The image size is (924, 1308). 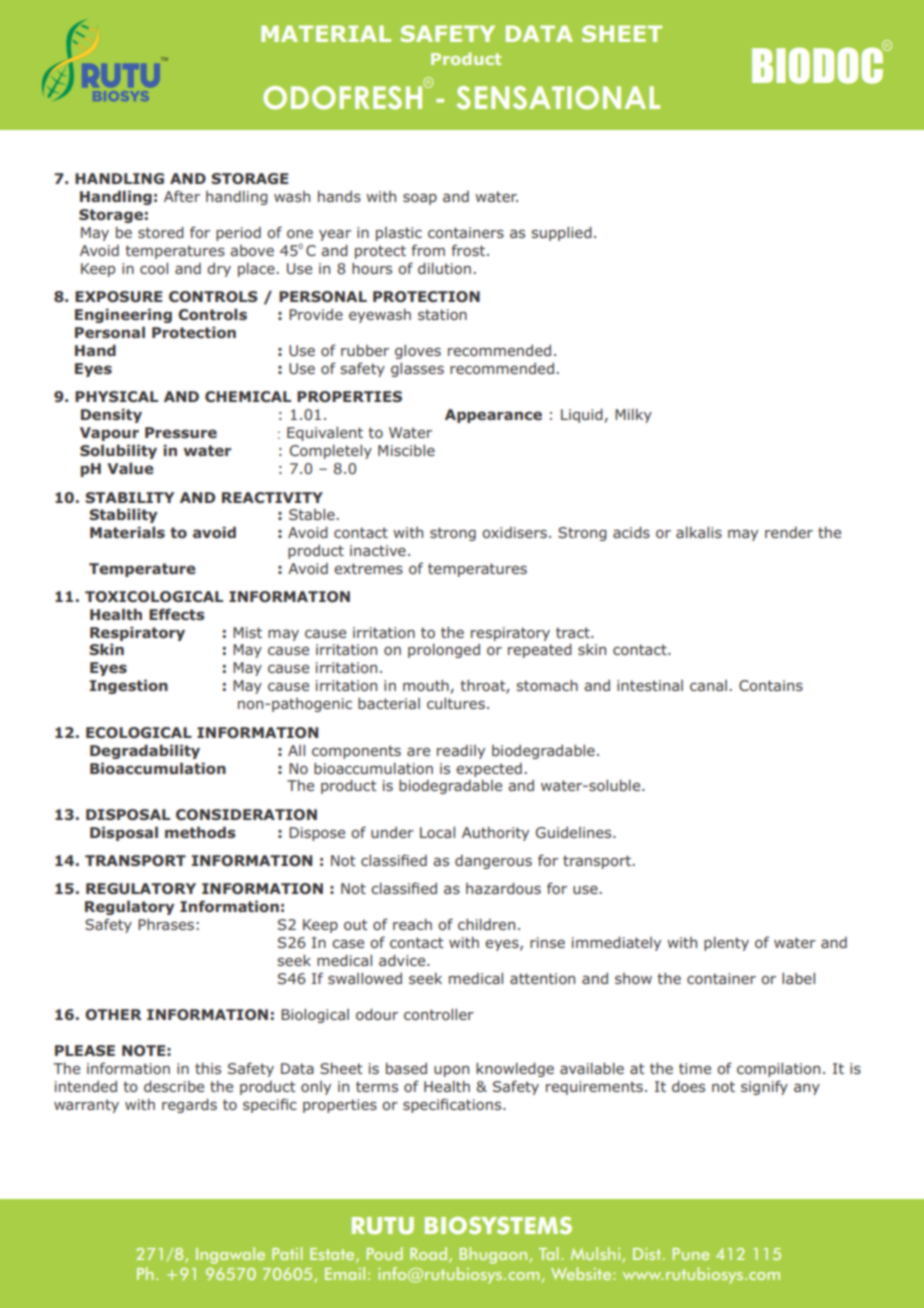 I want to click on plenty, so click(x=726, y=944).
